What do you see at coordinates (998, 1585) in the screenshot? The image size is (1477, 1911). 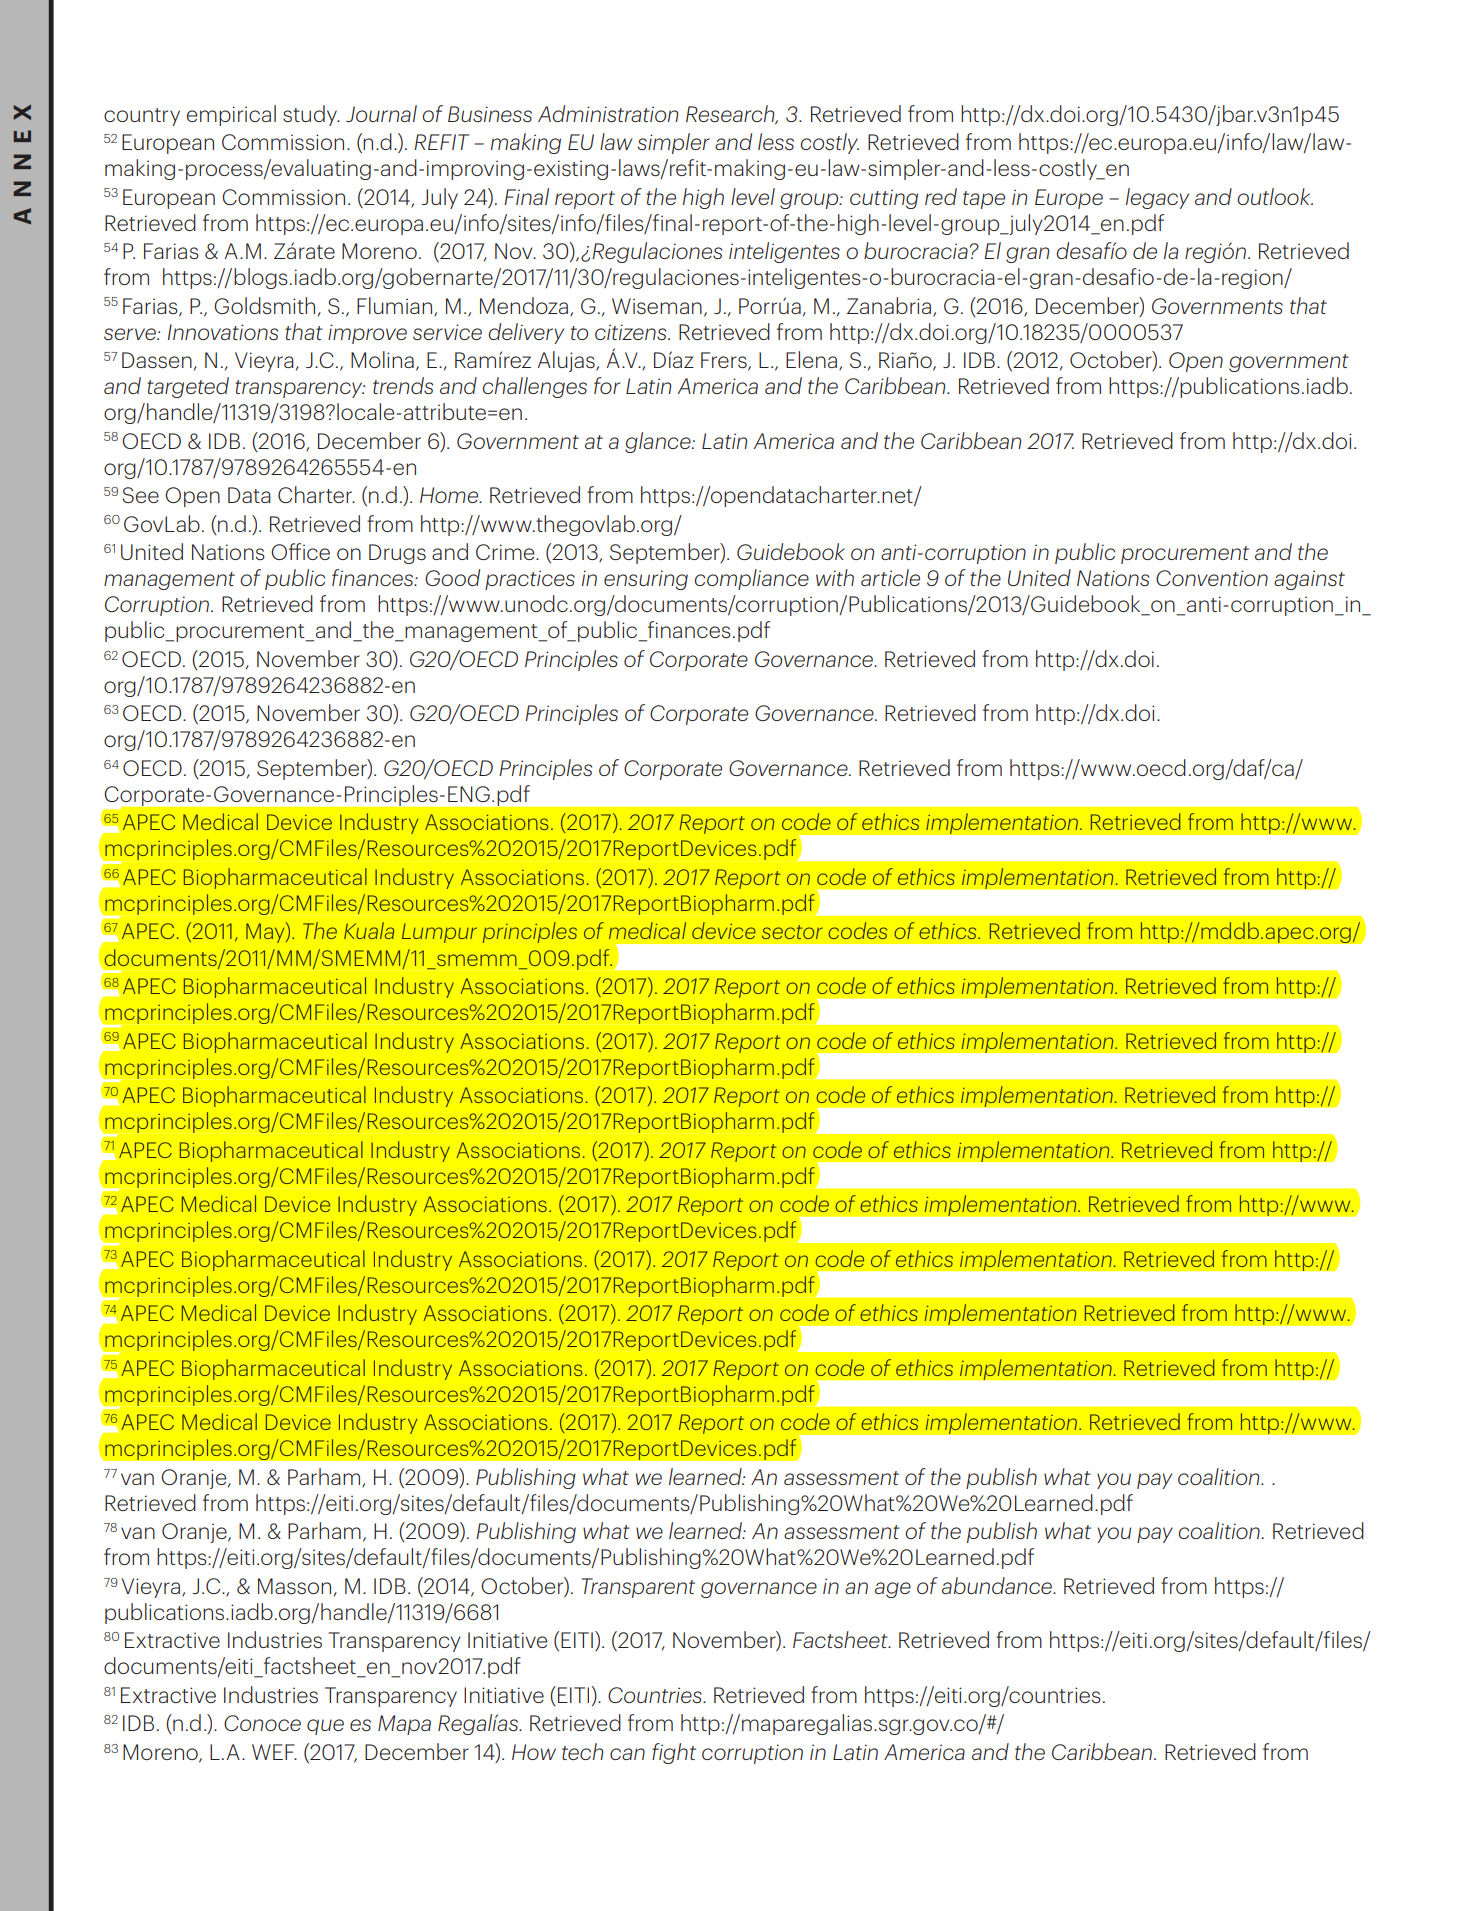 I see `abundance` at bounding box center [998, 1585].
